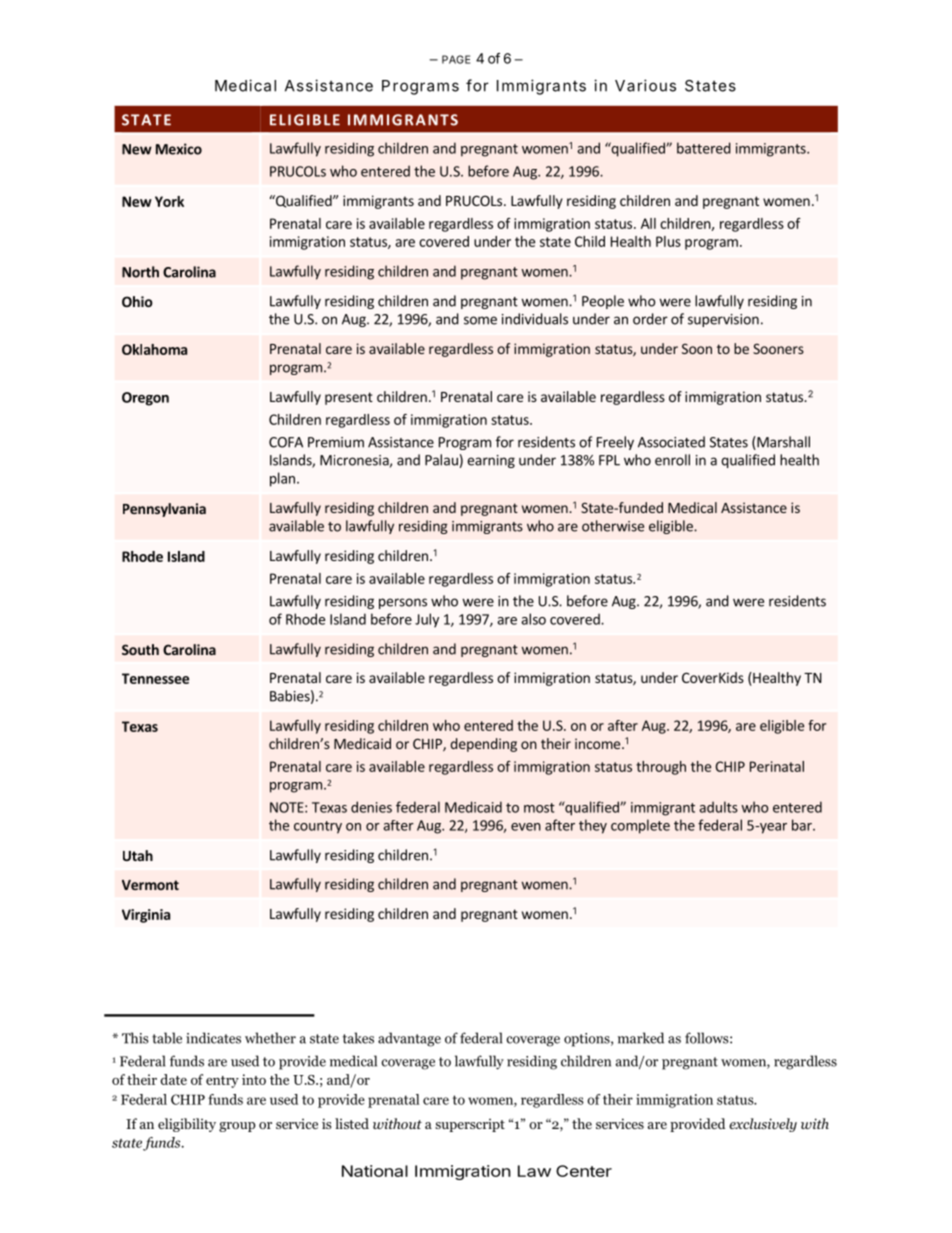 The height and width of the image is (1233, 952). What do you see at coordinates (613, 526) in the image?
I see `otherwise` at bounding box center [613, 526].
